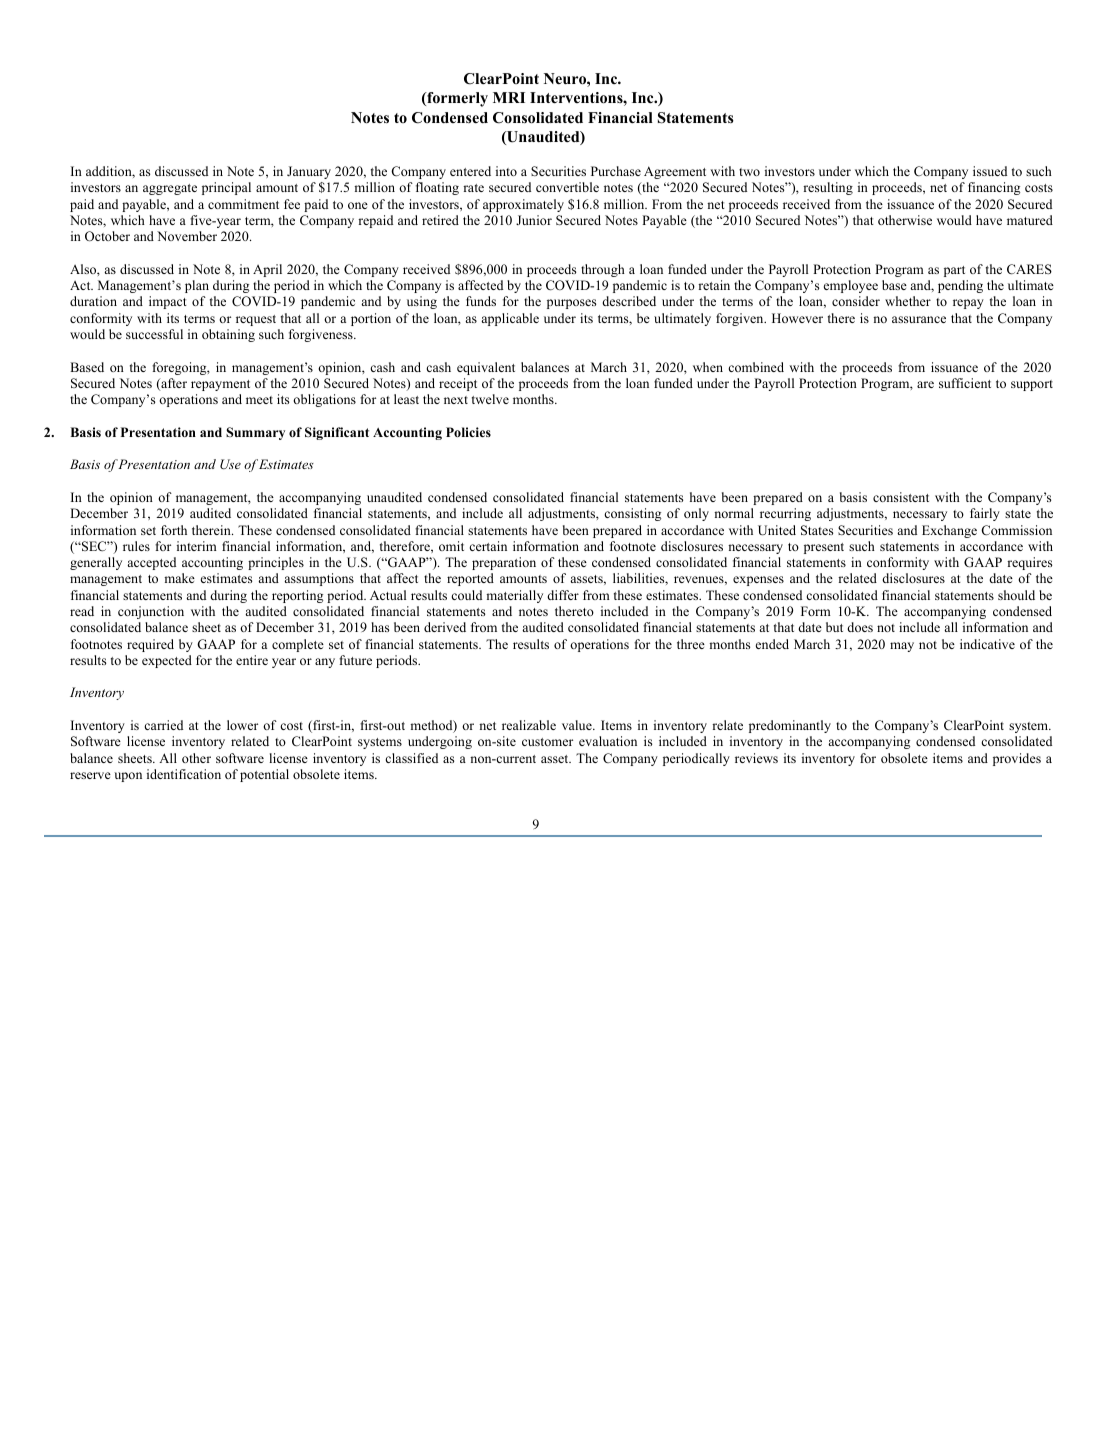  Describe the element at coordinates (197, 286) in the screenshot. I see `plan` at that location.
